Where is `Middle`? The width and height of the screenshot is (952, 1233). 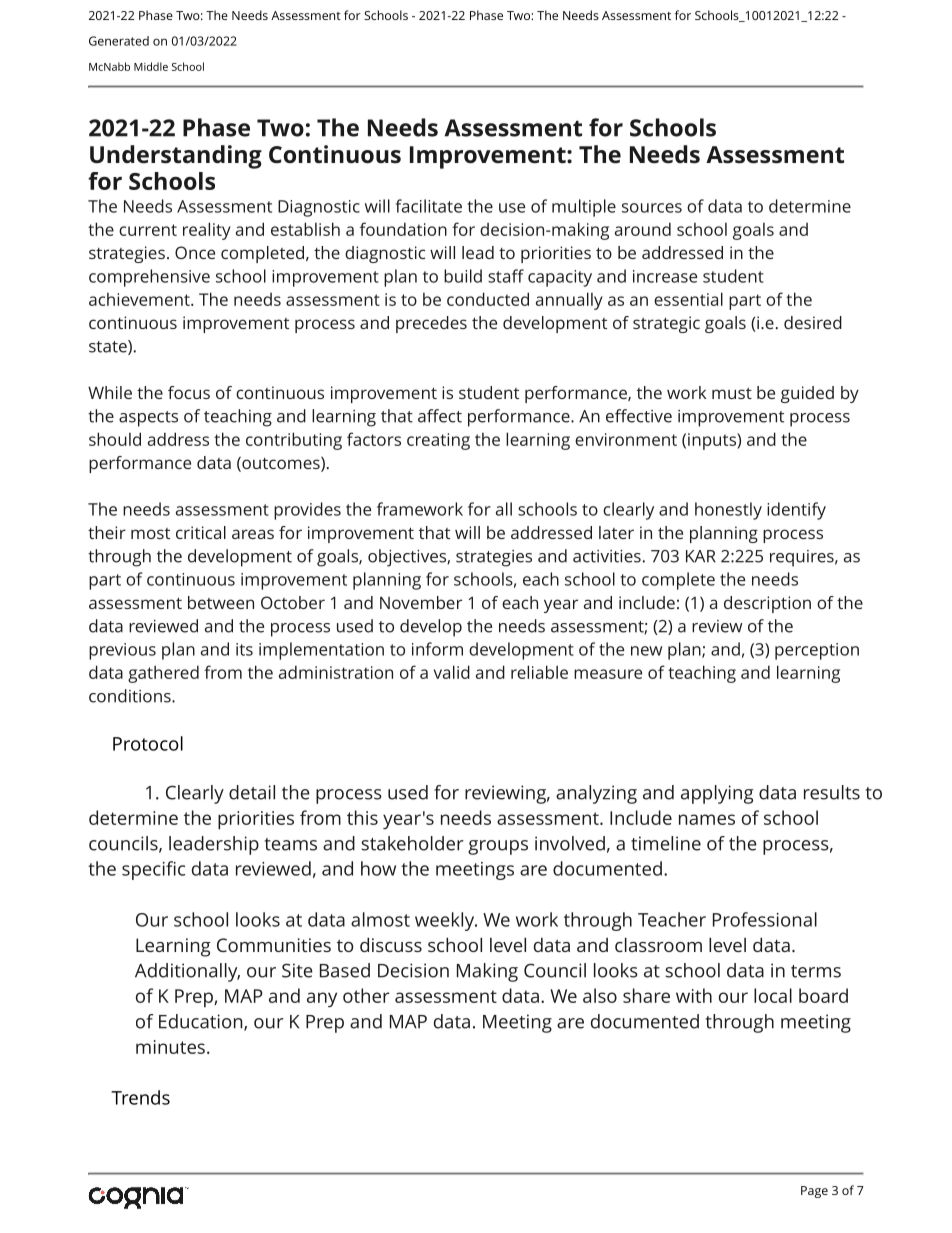
Middle is located at coordinates (151, 66).
